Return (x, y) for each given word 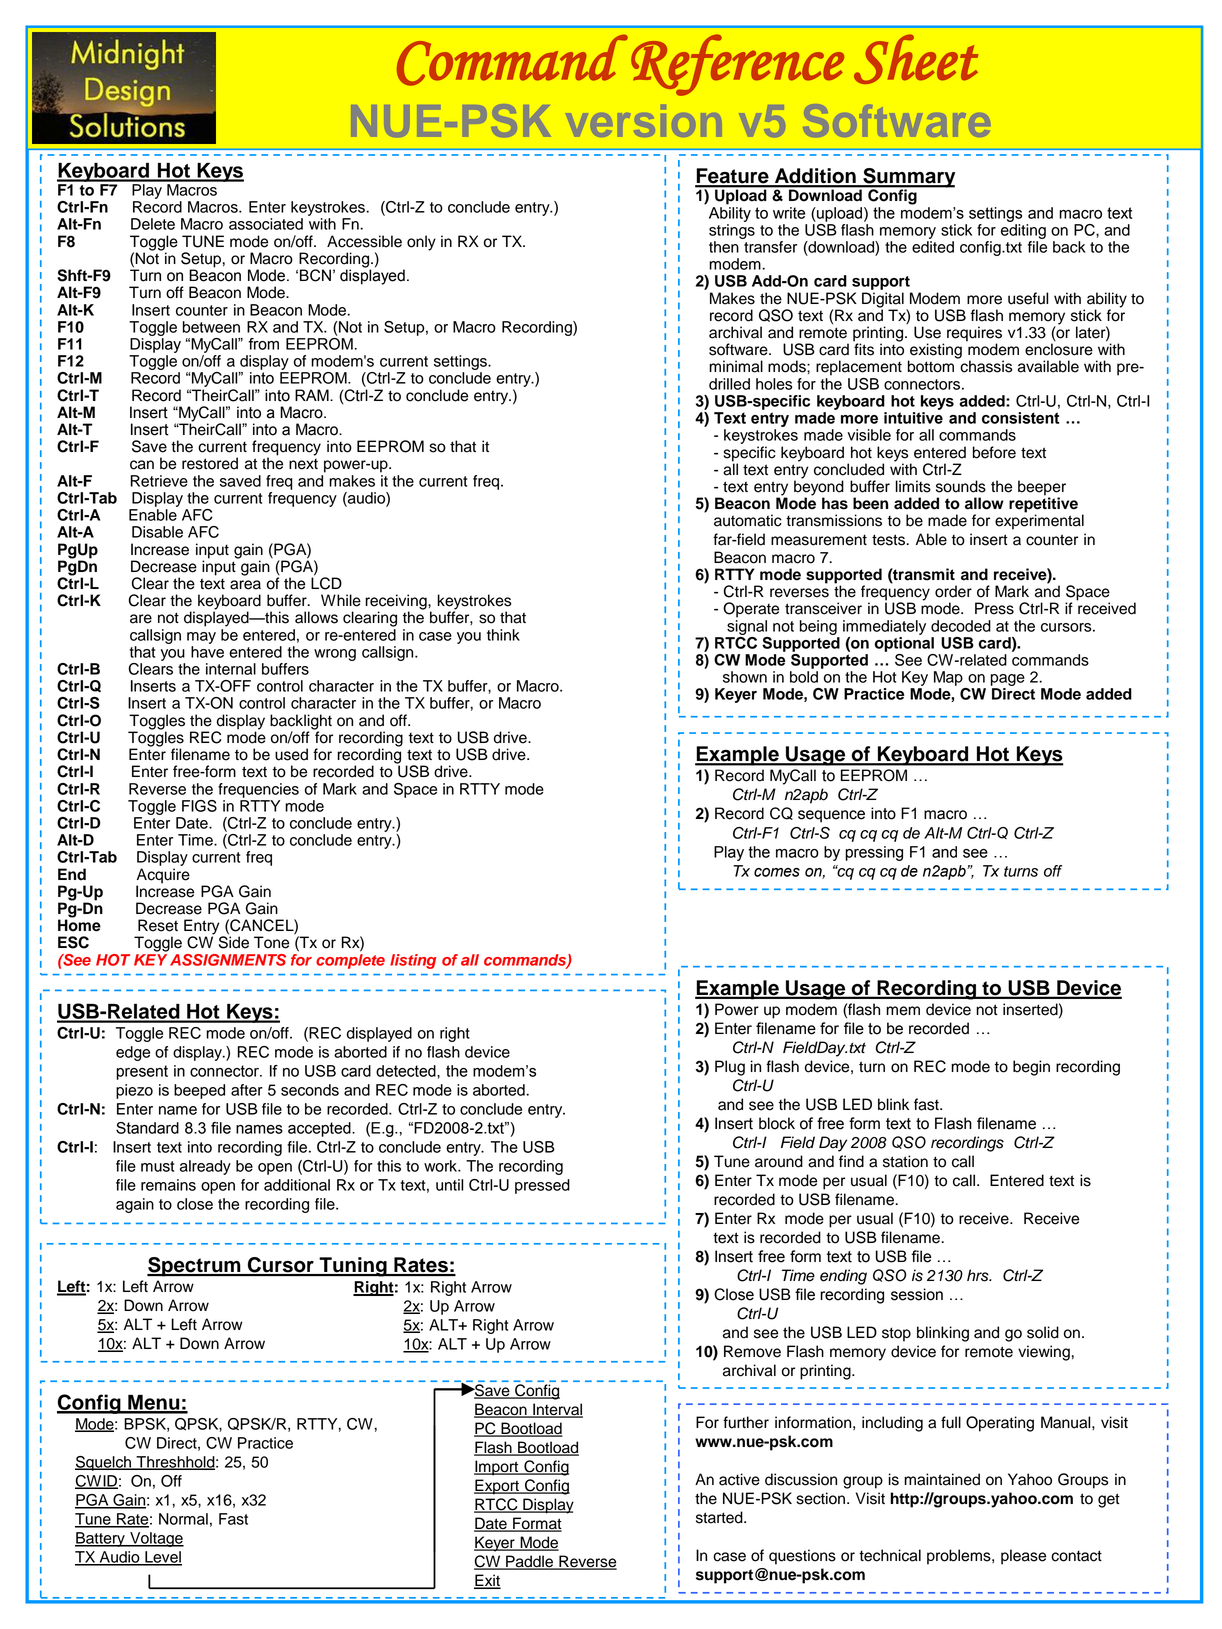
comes (777, 872)
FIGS (199, 806)
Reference (737, 65)
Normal (183, 1519)
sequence (831, 816)
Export (497, 1487)
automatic (748, 520)
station (905, 1161)
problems (960, 1557)
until (450, 1185)
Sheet (916, 59)
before (994, 452)
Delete (153, 224)
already (205, 1167)
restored (210, 463)
